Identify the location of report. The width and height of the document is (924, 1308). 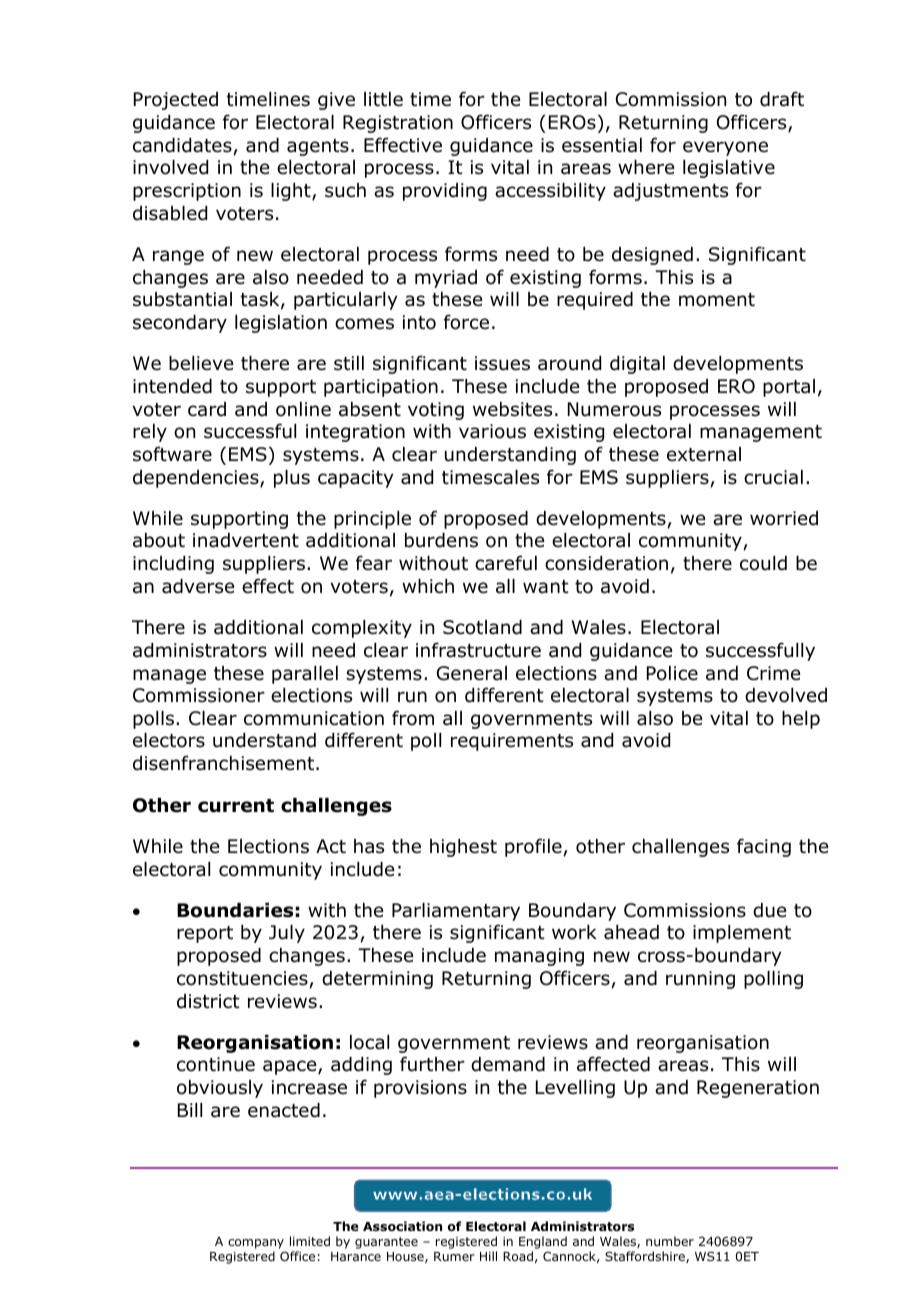
(205, 934).
